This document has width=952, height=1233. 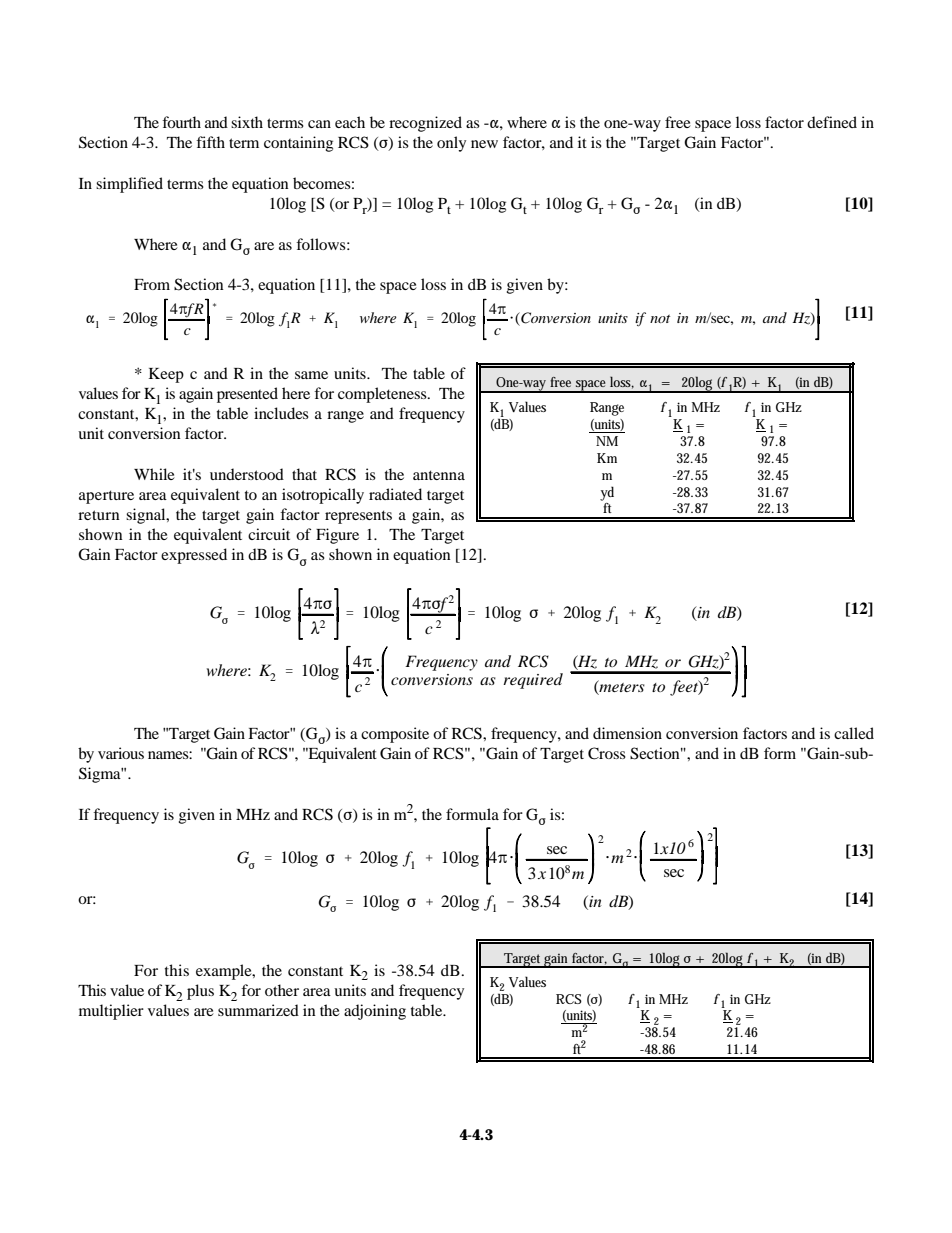 I want to click on composite, so click(x=395, y=735).
